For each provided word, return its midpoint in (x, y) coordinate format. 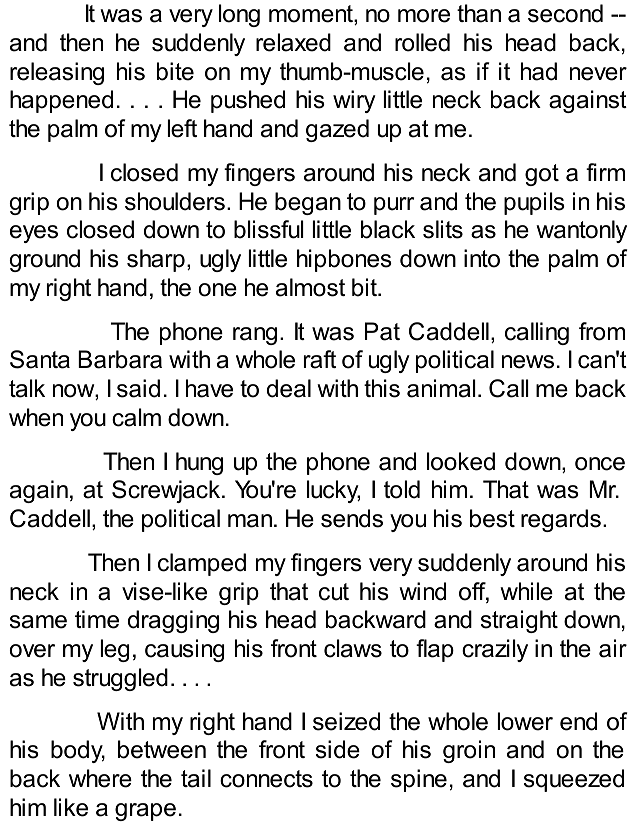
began (308, 203)
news (528, 362)
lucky (333, 491)
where (100, 778)
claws (353, 648)
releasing (57, 73)
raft (320, 359)
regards (561, 520)
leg (115, 650)
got (542, 175)
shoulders (175, 201)
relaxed (293, 42)
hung (199, 463)
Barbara (120, 359)
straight (519, 621)
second (565, 13)
